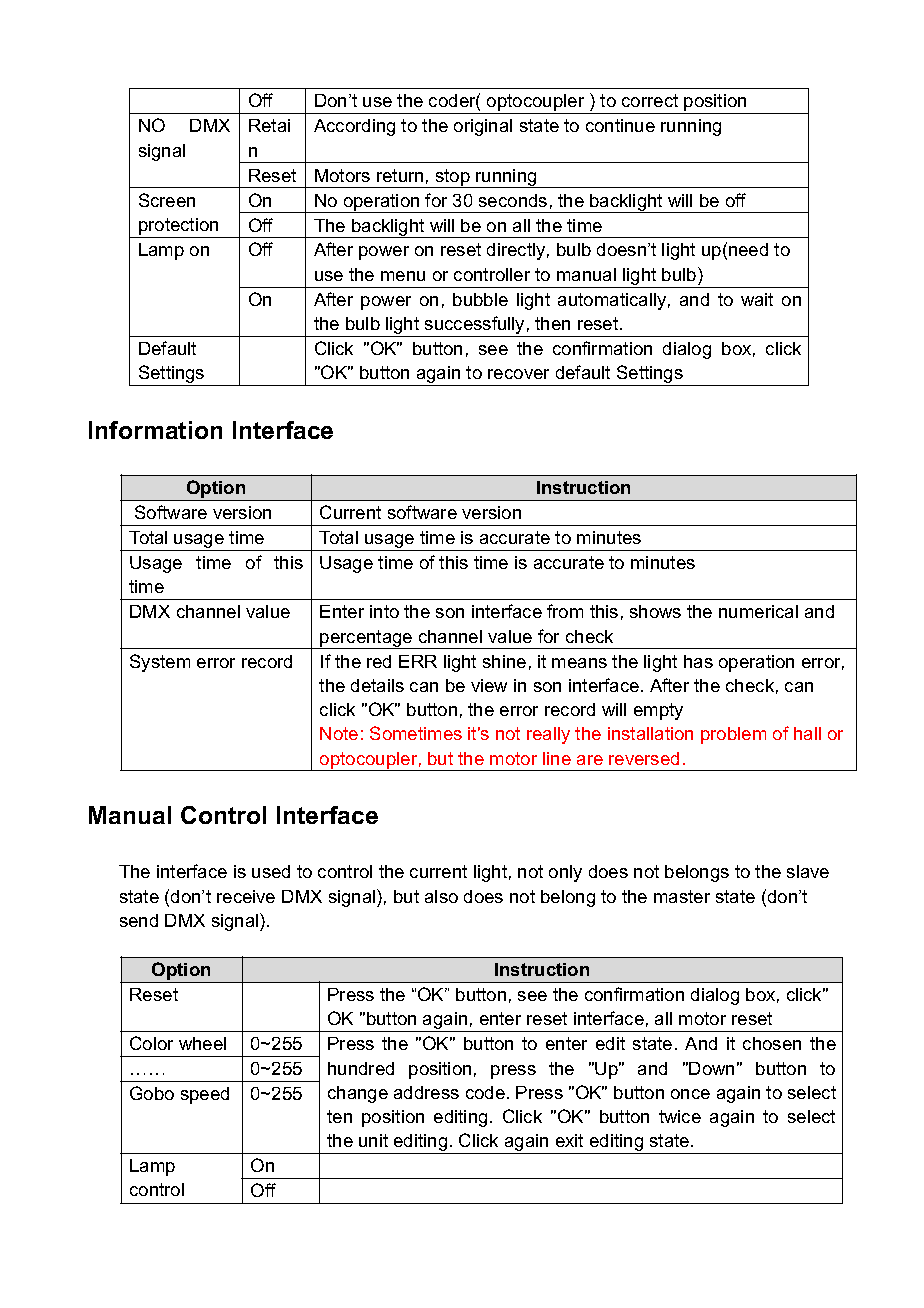 The image size is (924, 1308). Describe the element at coordinates (205, 1095) in the screenshot. I see `speed` at that location.
